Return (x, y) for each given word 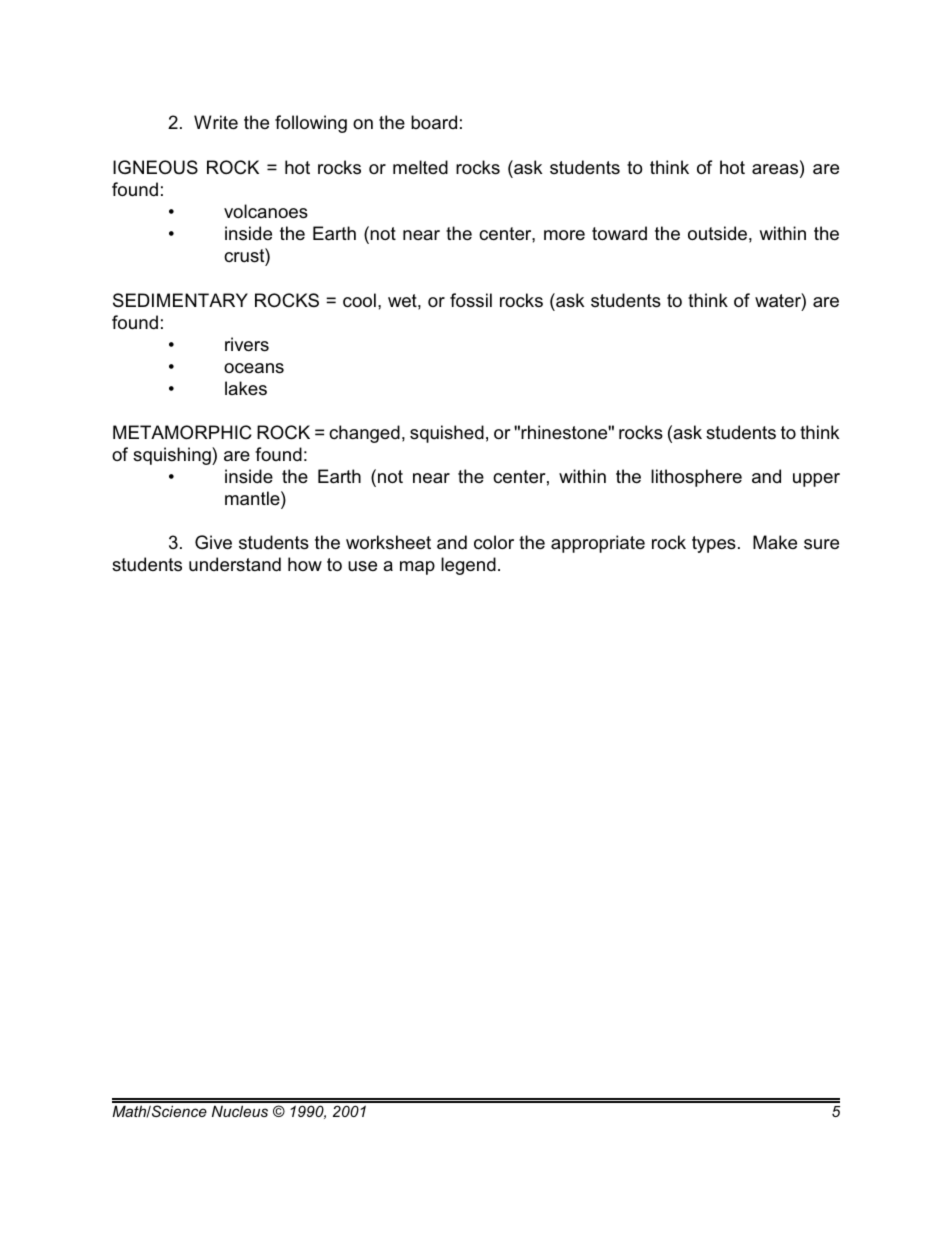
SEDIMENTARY (180, 300)
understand (235, 564)
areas (776, 169)
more (564, 235)
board (434, 122)
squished (447, 434)
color (494, 542)
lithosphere (696, 478)
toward (619, 233)
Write (216, 122)
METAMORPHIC (182, 432)
